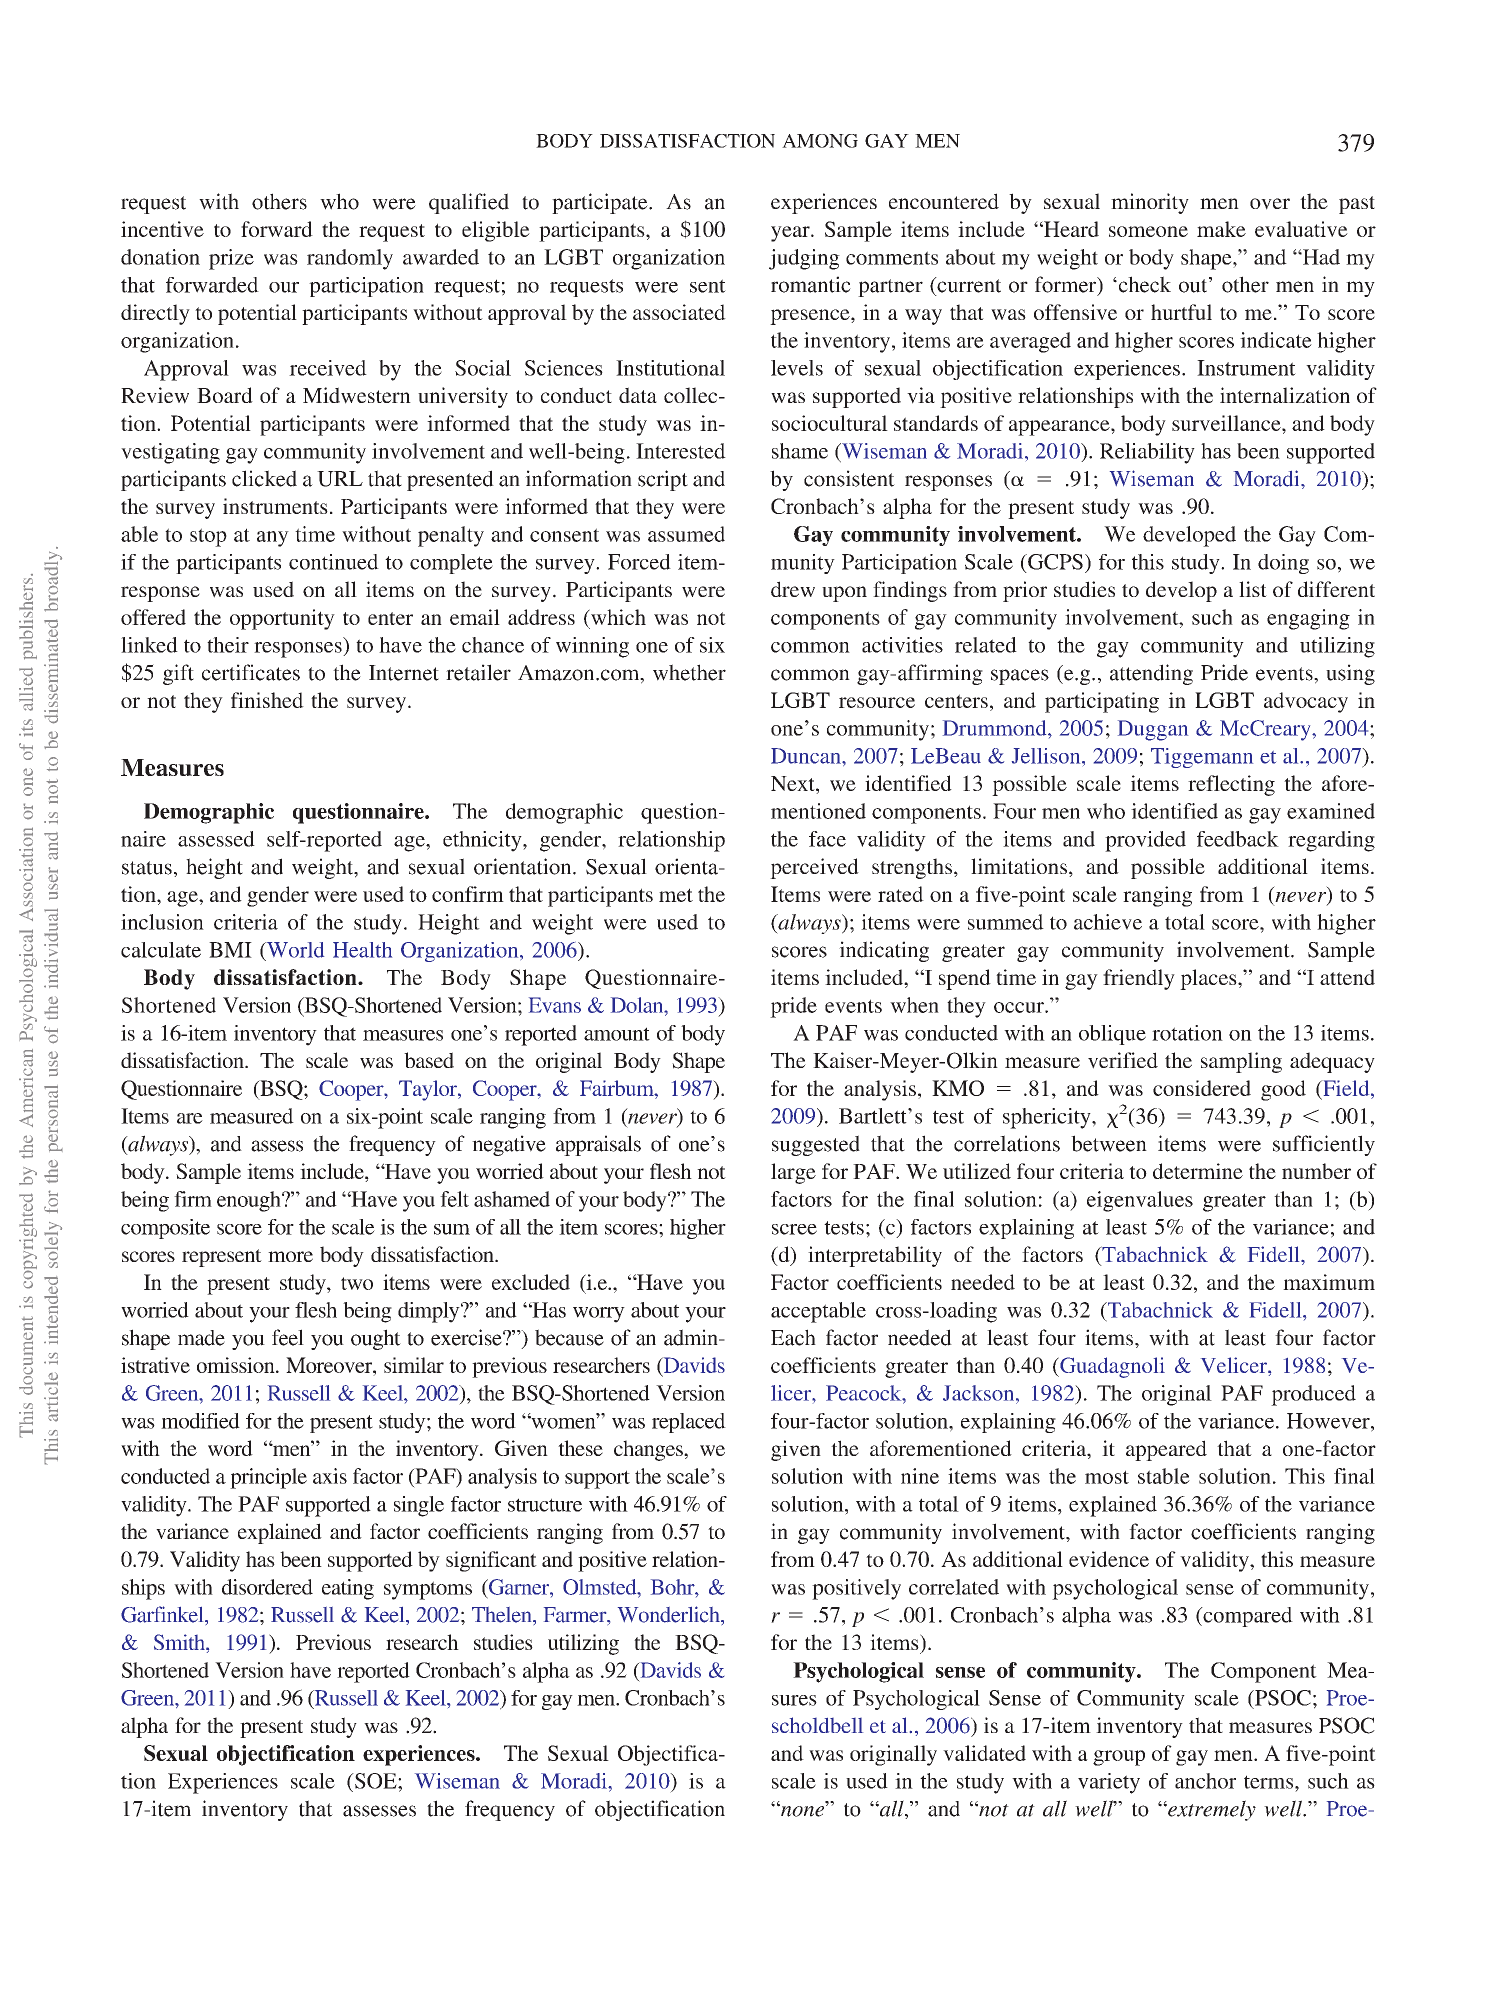 This screenshot has height=1995, width=1496. Describe the element at coordinates (803, 1810) in the screenshot. I see `none` at that location.
